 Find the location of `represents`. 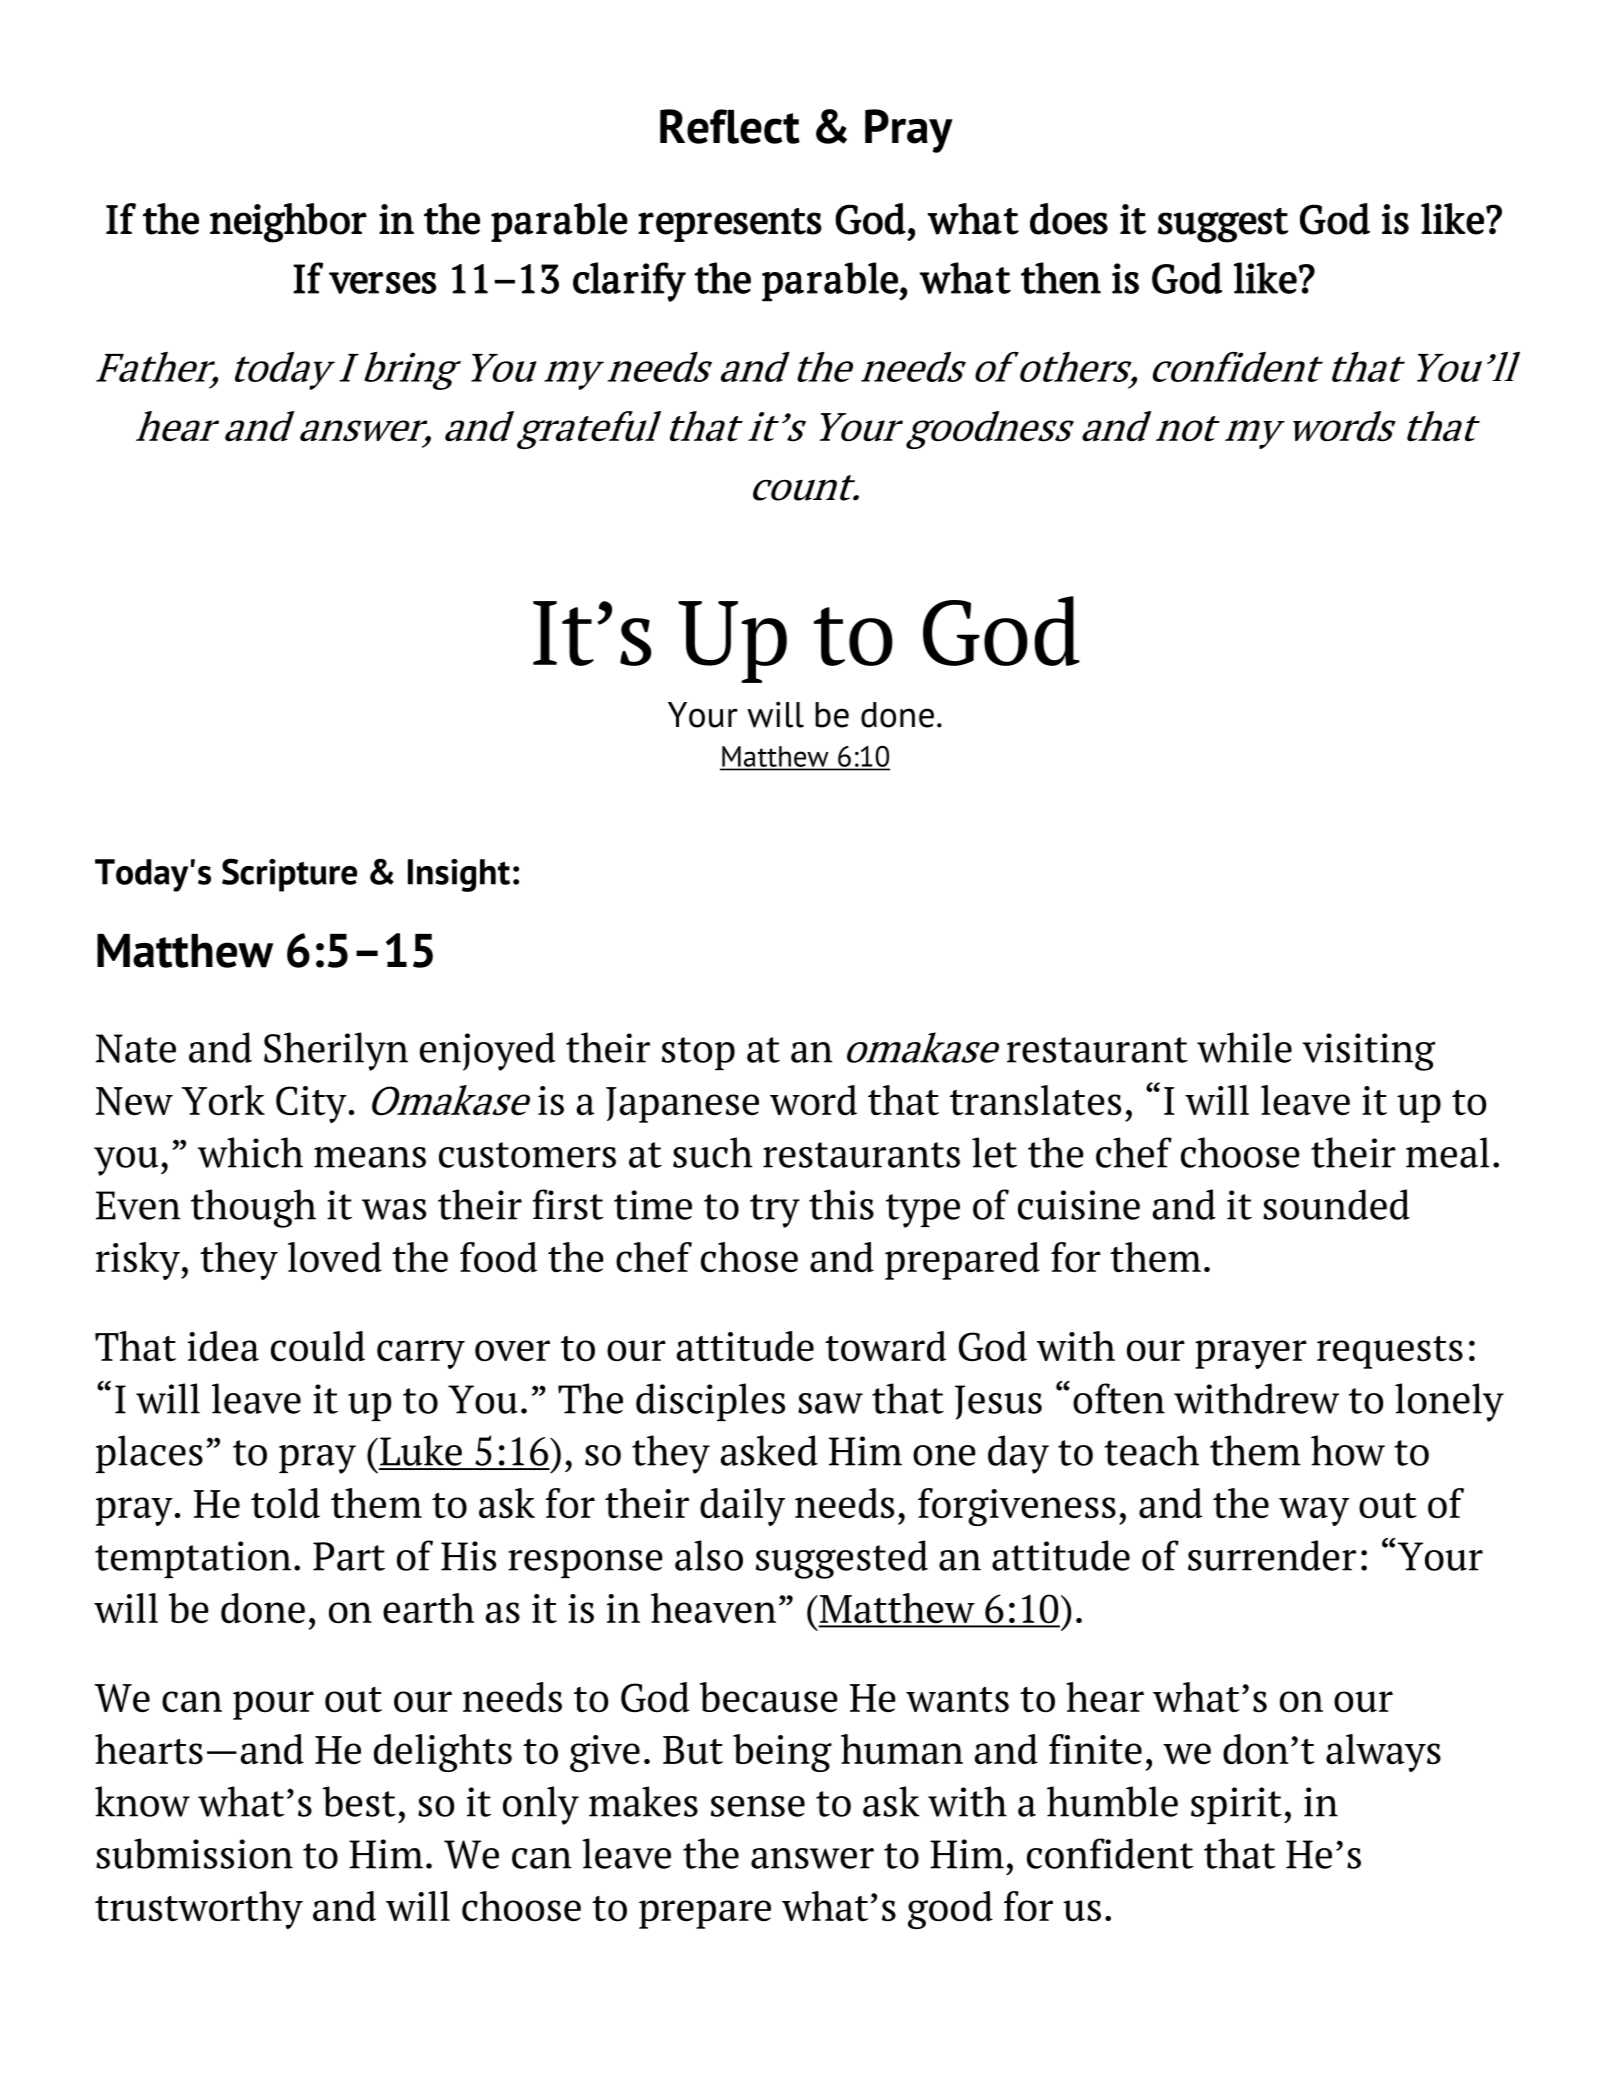

represents is located at coordinates (730, 225).
